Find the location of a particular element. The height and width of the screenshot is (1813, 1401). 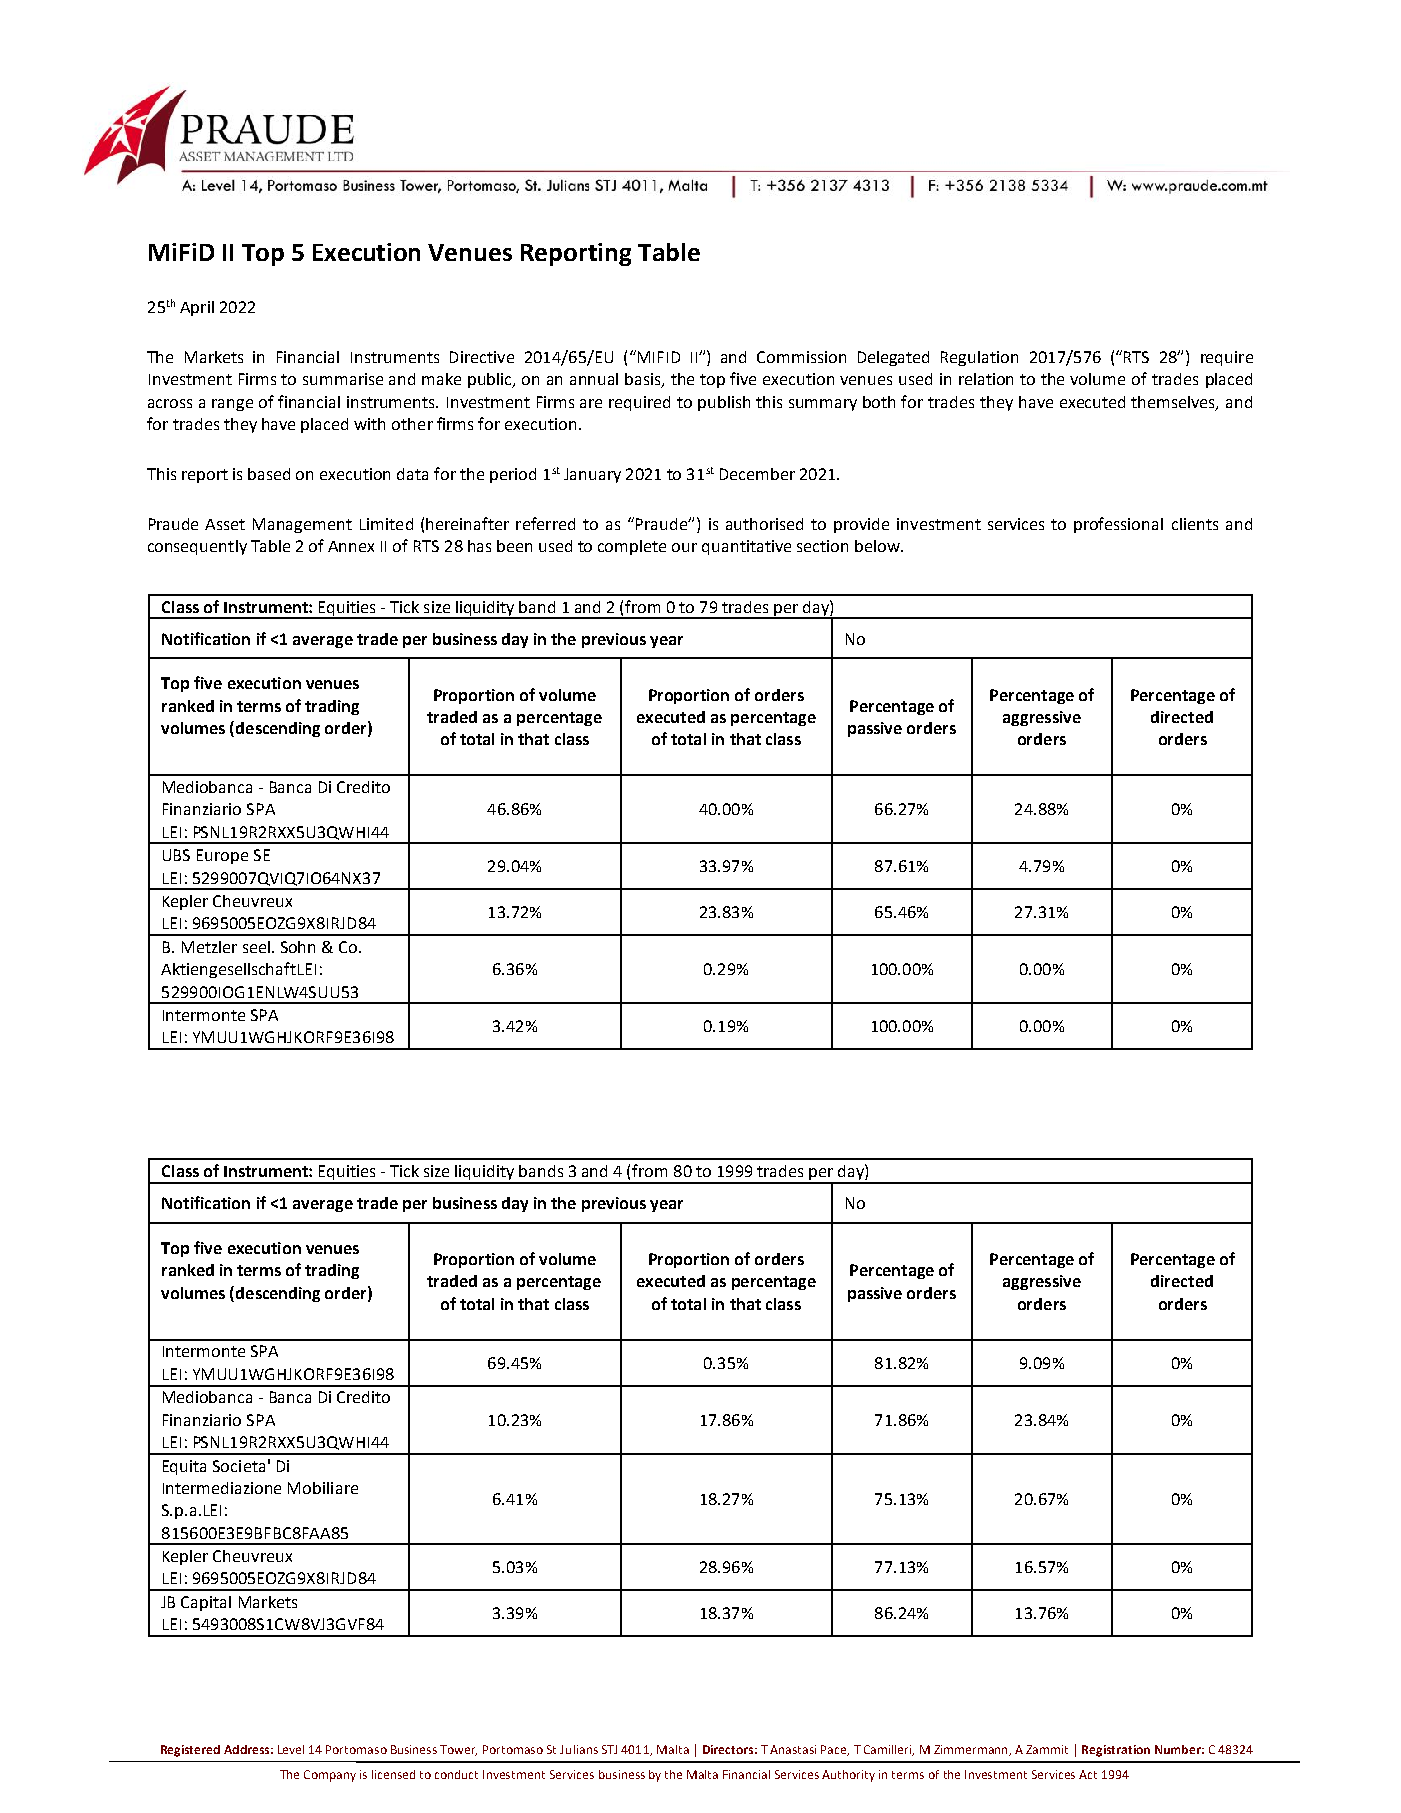

STJ is located at coordinates (609, 1749).
